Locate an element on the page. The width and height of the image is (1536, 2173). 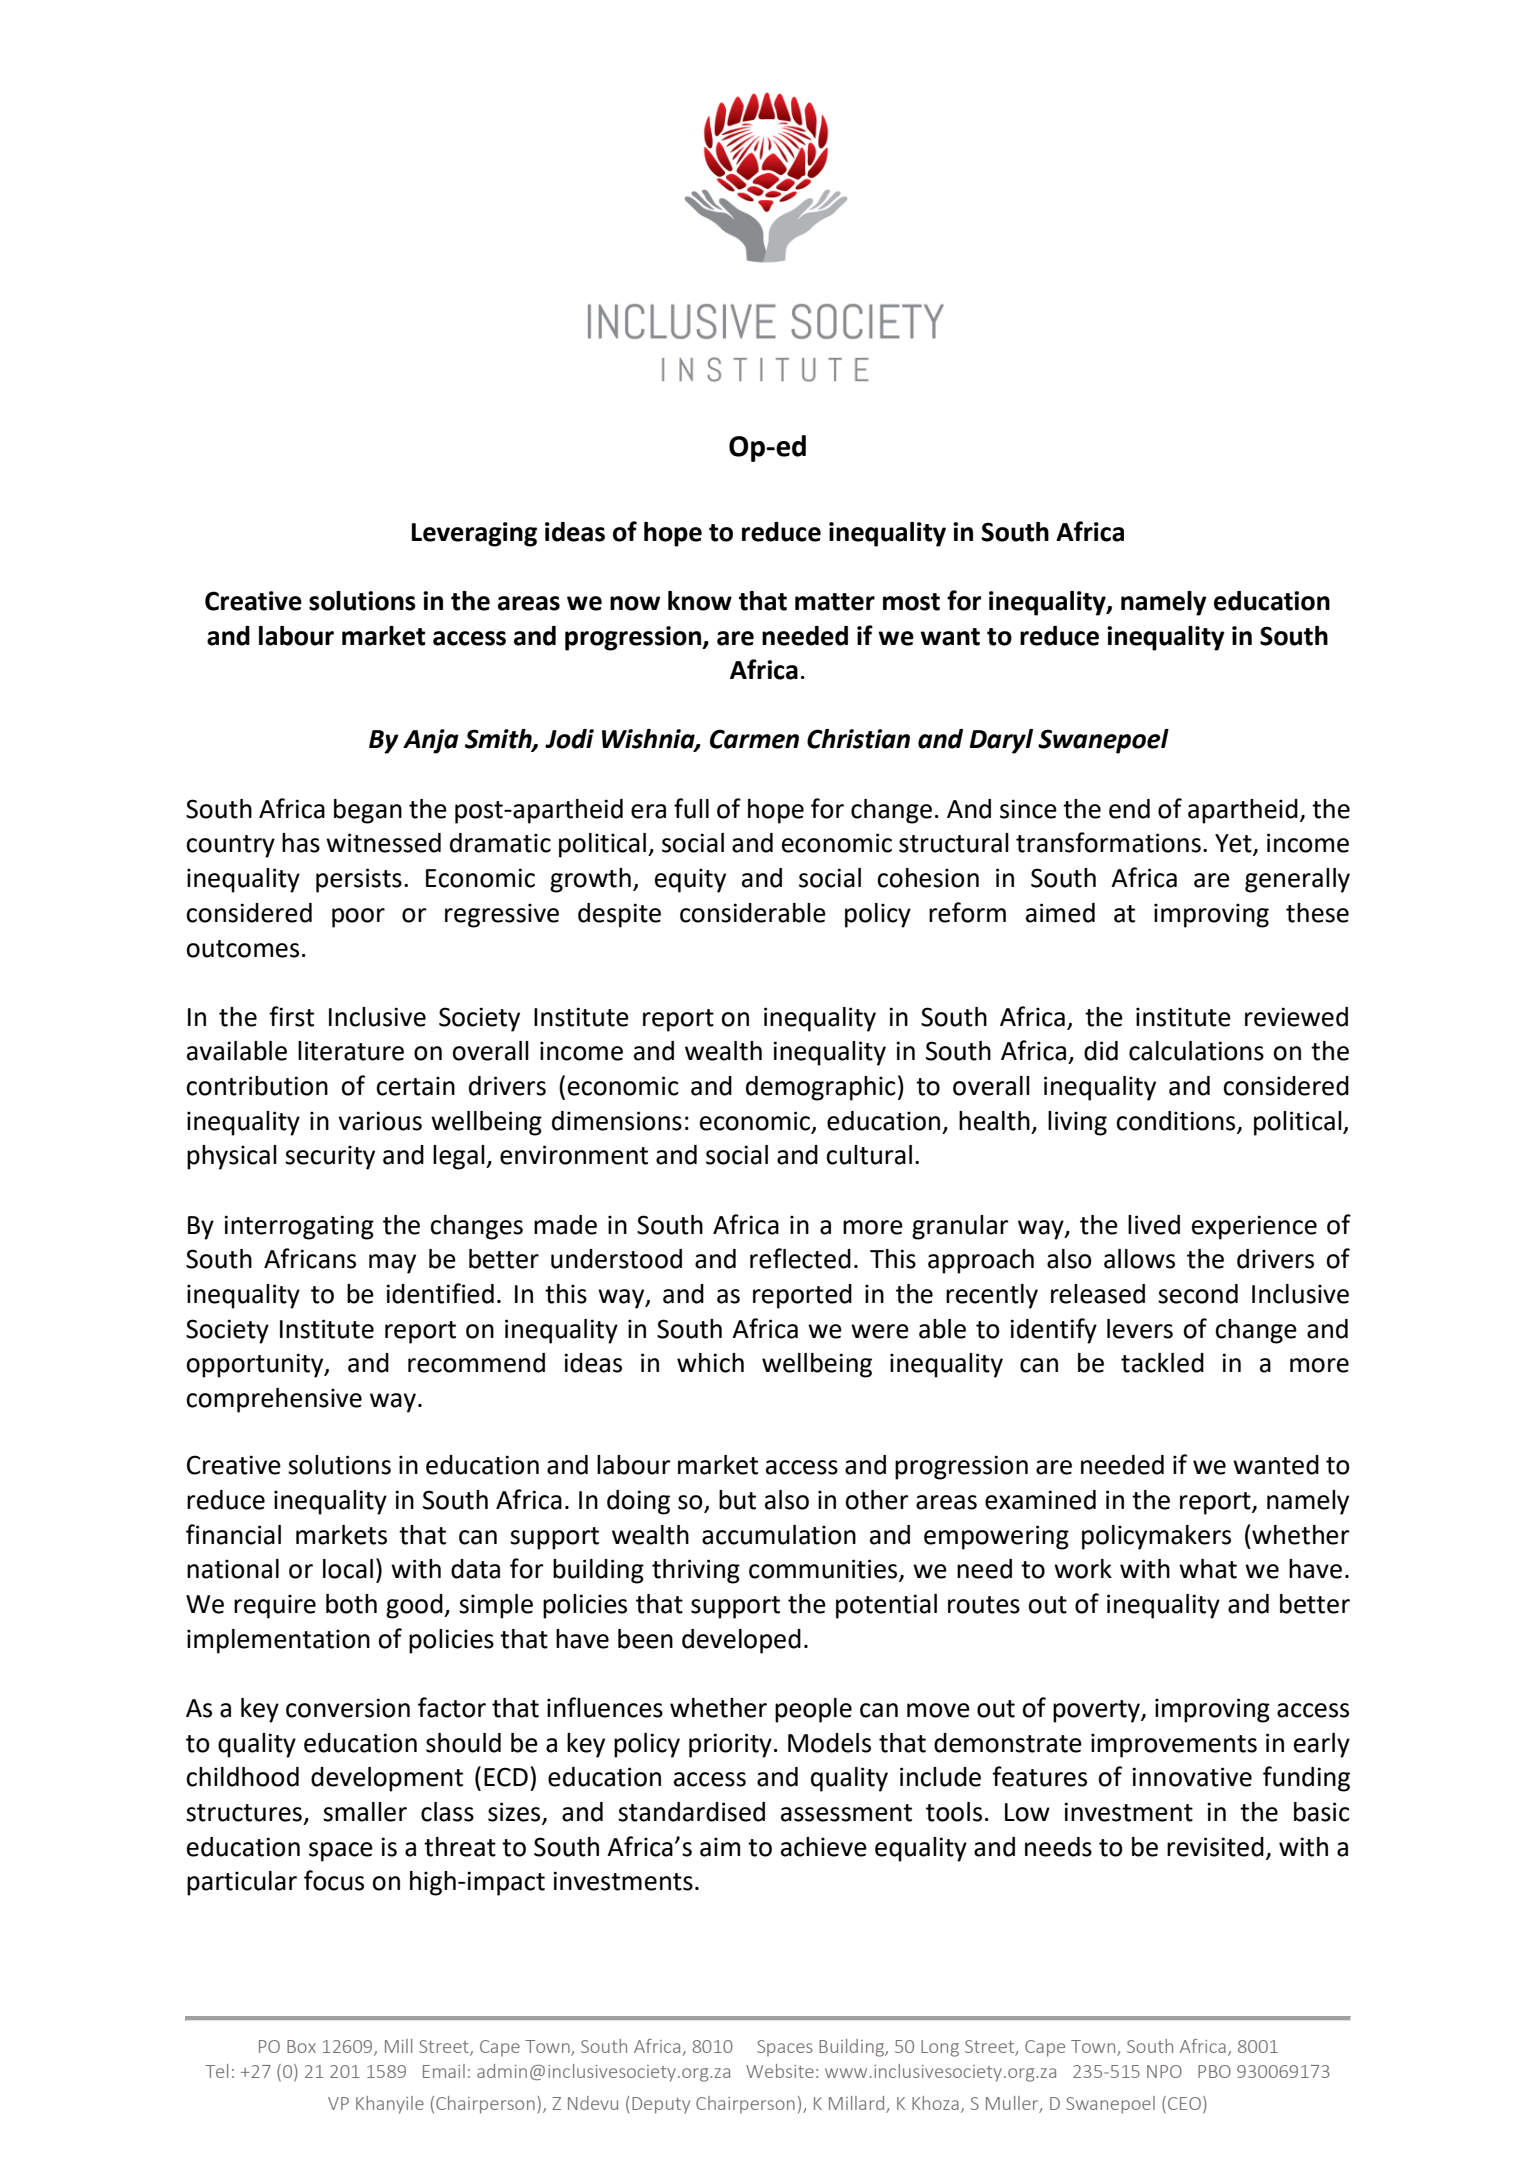
calculations is located at coordinates (1196, 1051).
